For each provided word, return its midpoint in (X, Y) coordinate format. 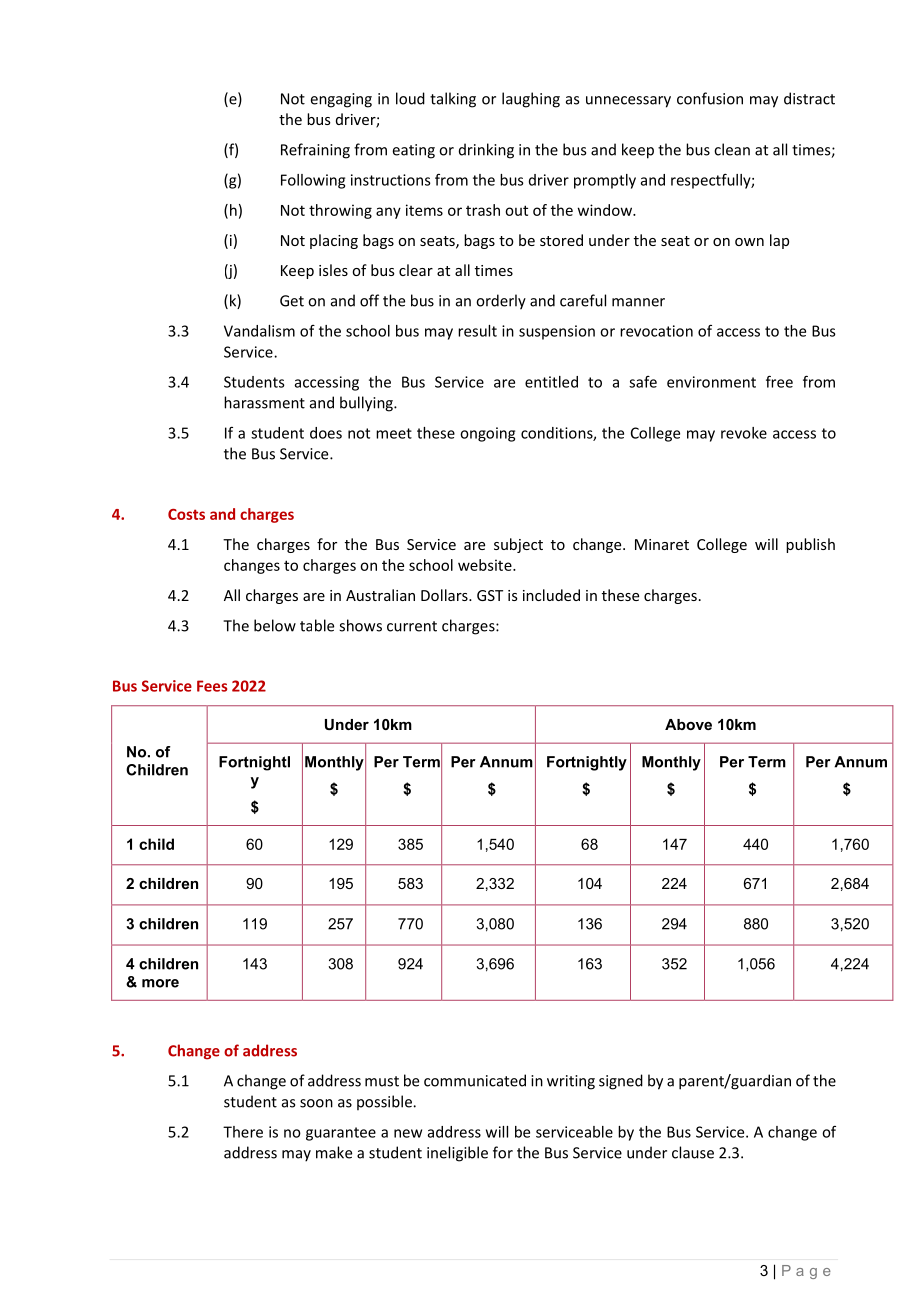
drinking (486, 151)
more (160, 983)
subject (518, 545)
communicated (475, 1080)
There (243, 1132)
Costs (186, 514)
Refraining (315, 151)
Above (688, 724)
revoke (744, 433)
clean (732, 149)
